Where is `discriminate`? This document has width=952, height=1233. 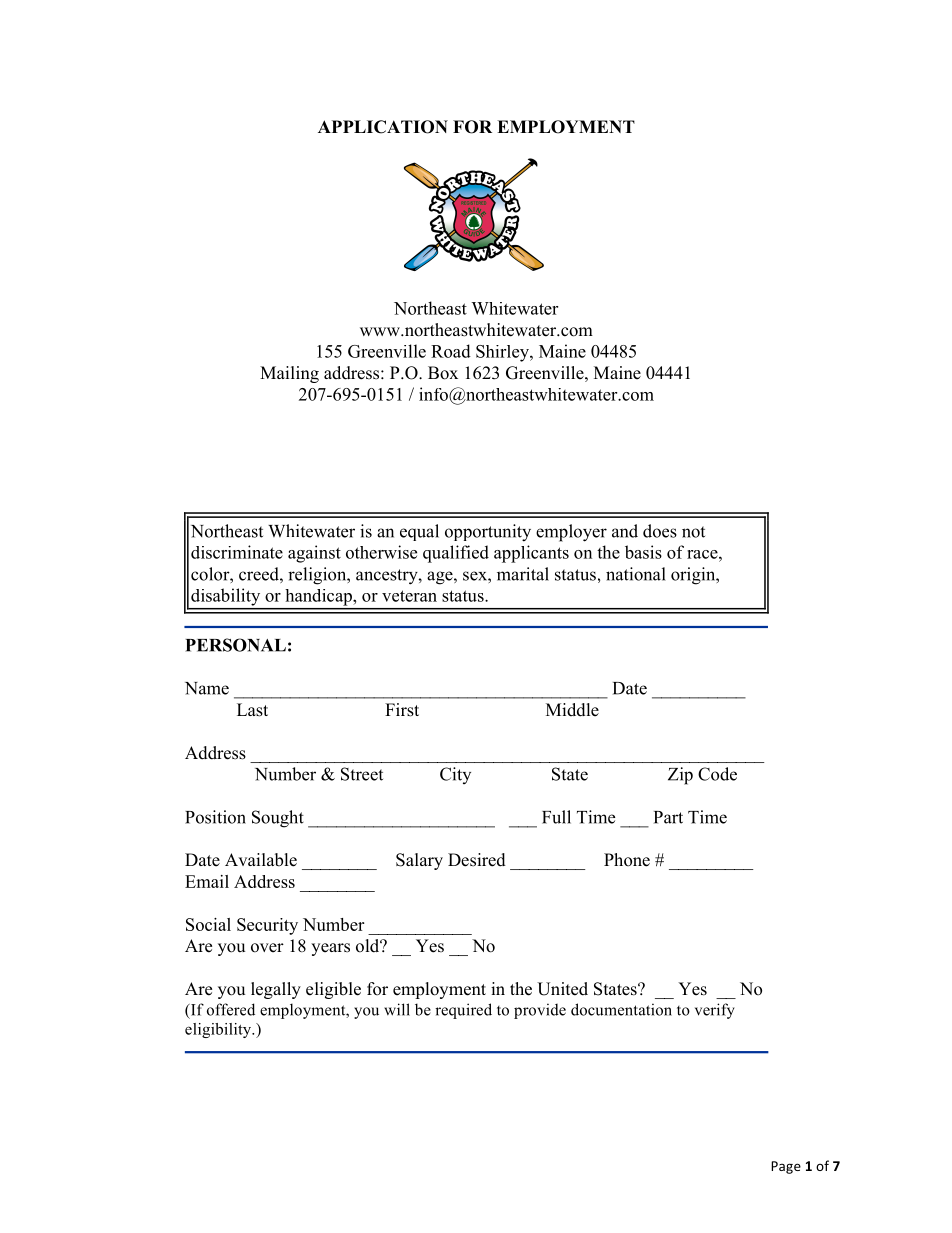 discriminate is located at coordinates (237, 552).
